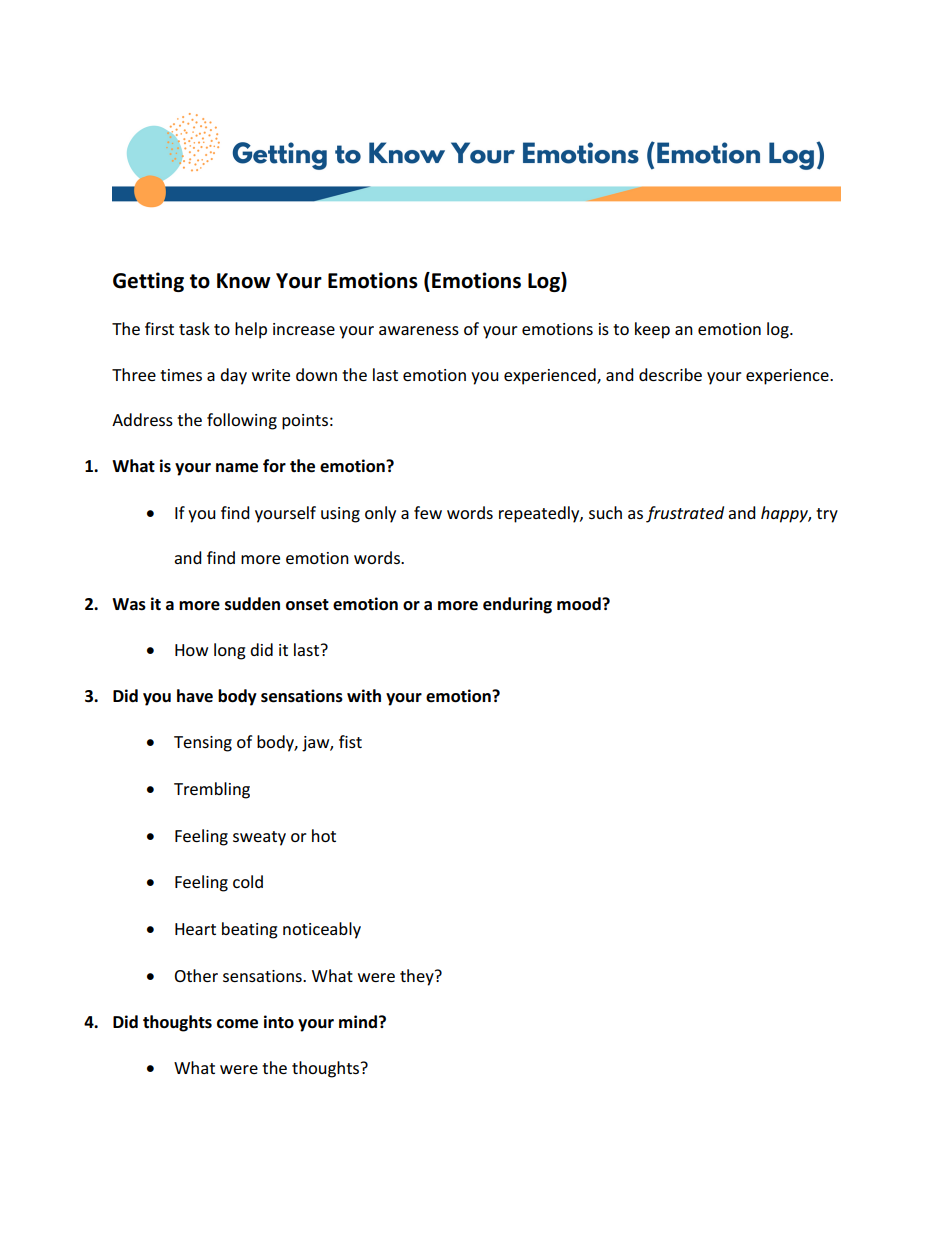 This document has width=952, height=1233. I want to click on task, so click(194, 328).
